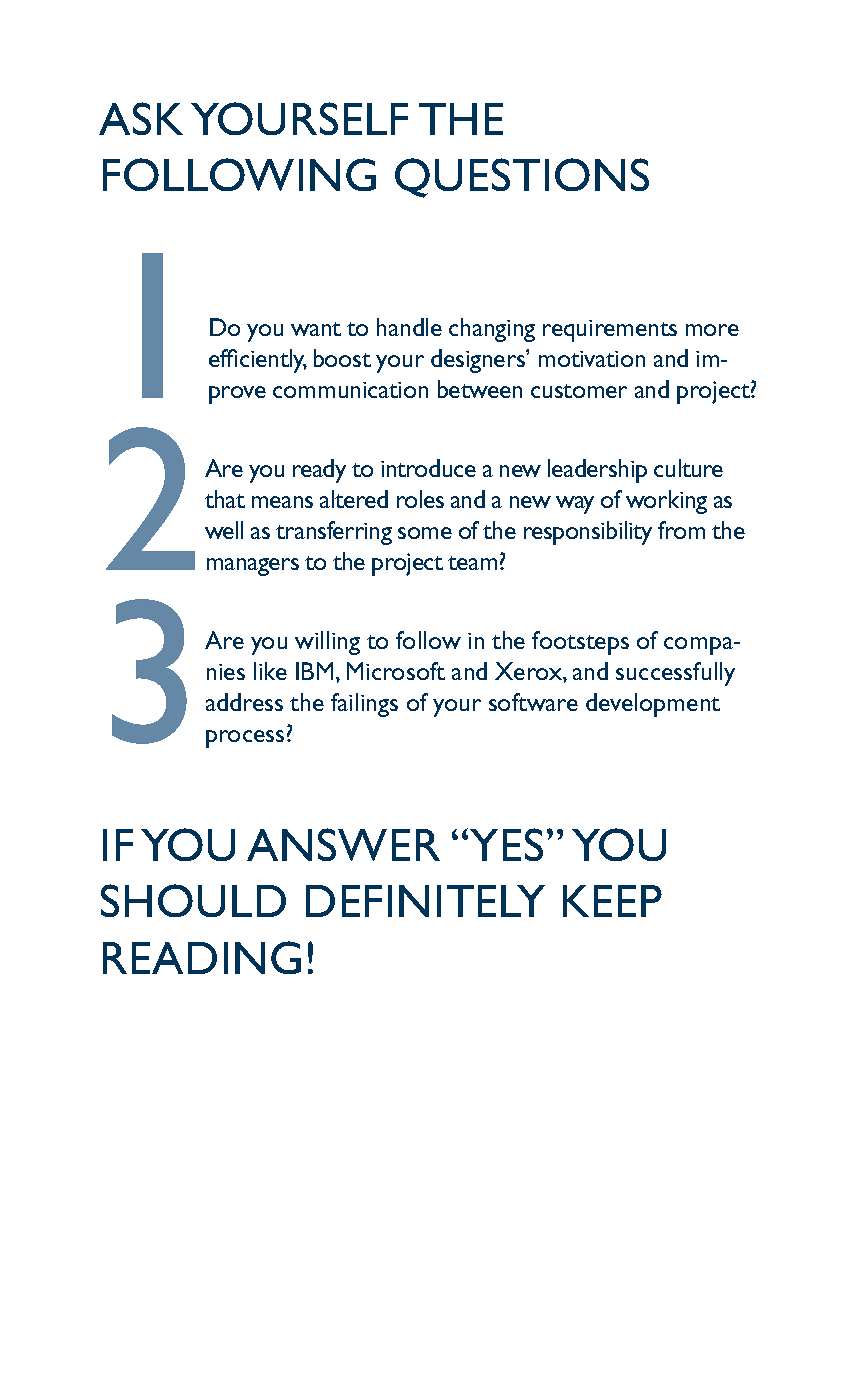 This page has height=1400, width=866. What do you see at coordinates (522, 178) in the page?
I see `questions` at bounding box center [522, 178].
